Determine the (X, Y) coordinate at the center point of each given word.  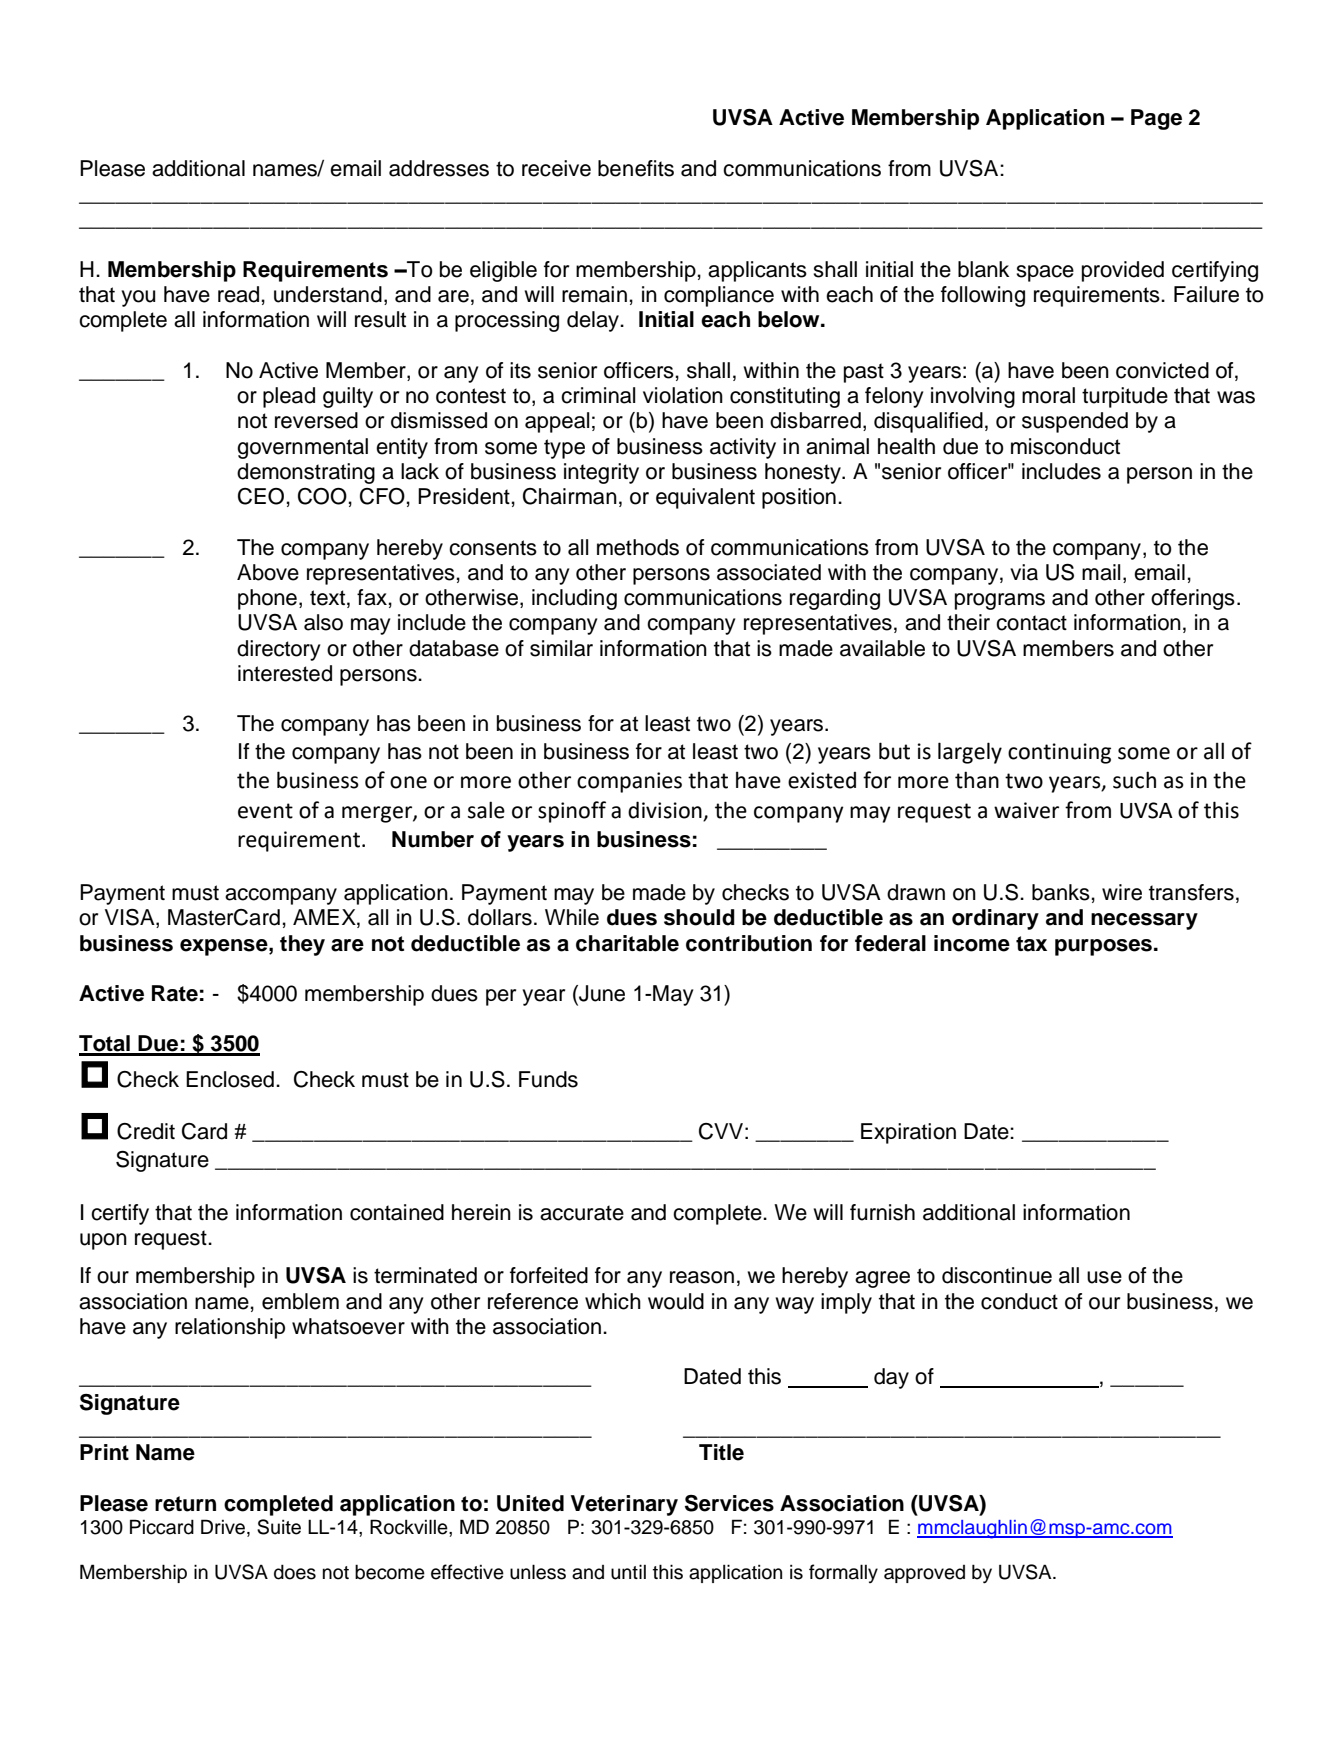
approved (924, 1574)
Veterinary (624, 1505)
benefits (636, 168)
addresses (439, 168)
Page (1156, 119)
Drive (224, 1527)
